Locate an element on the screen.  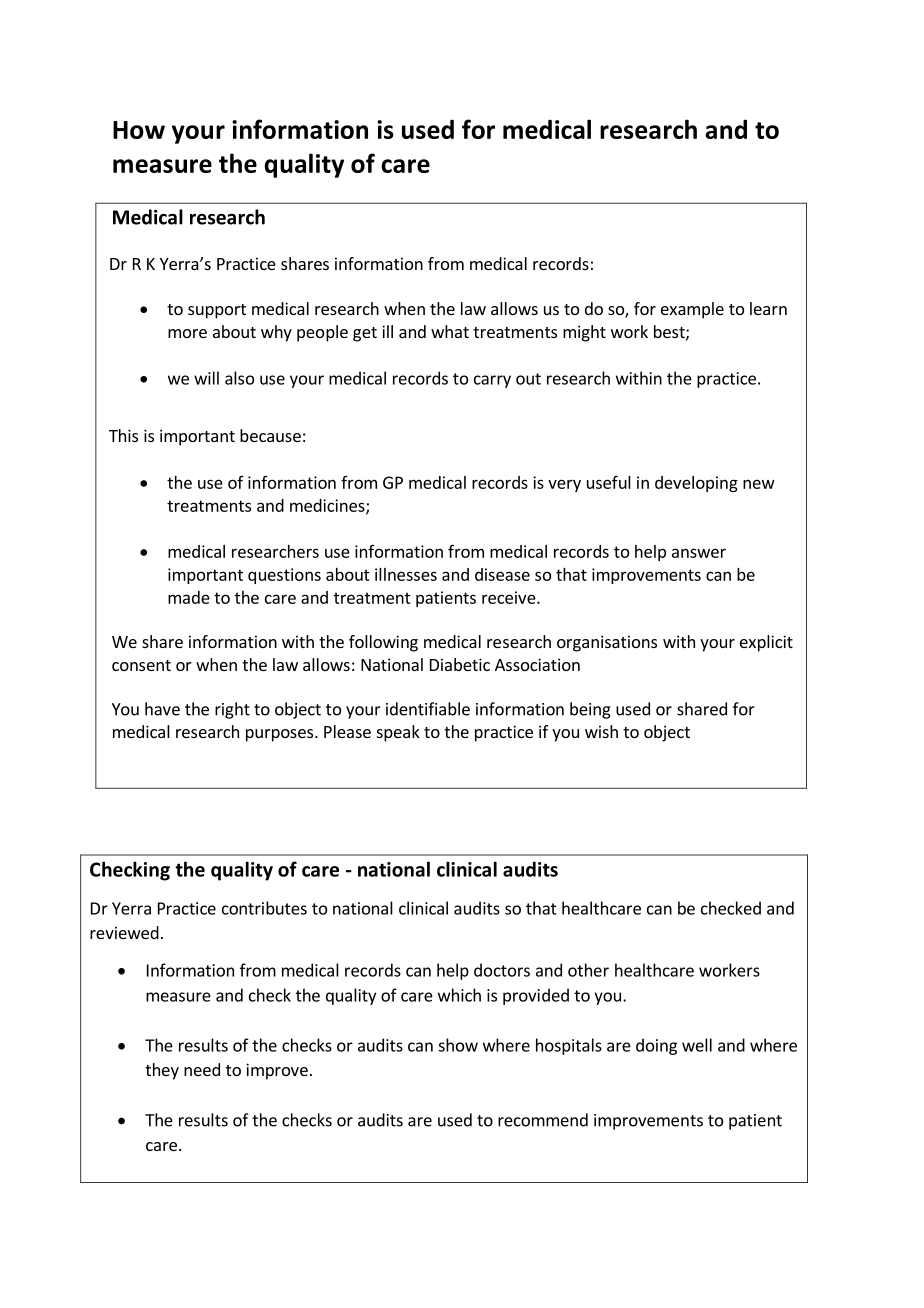
contributes is located at coordinates (264, 908).
